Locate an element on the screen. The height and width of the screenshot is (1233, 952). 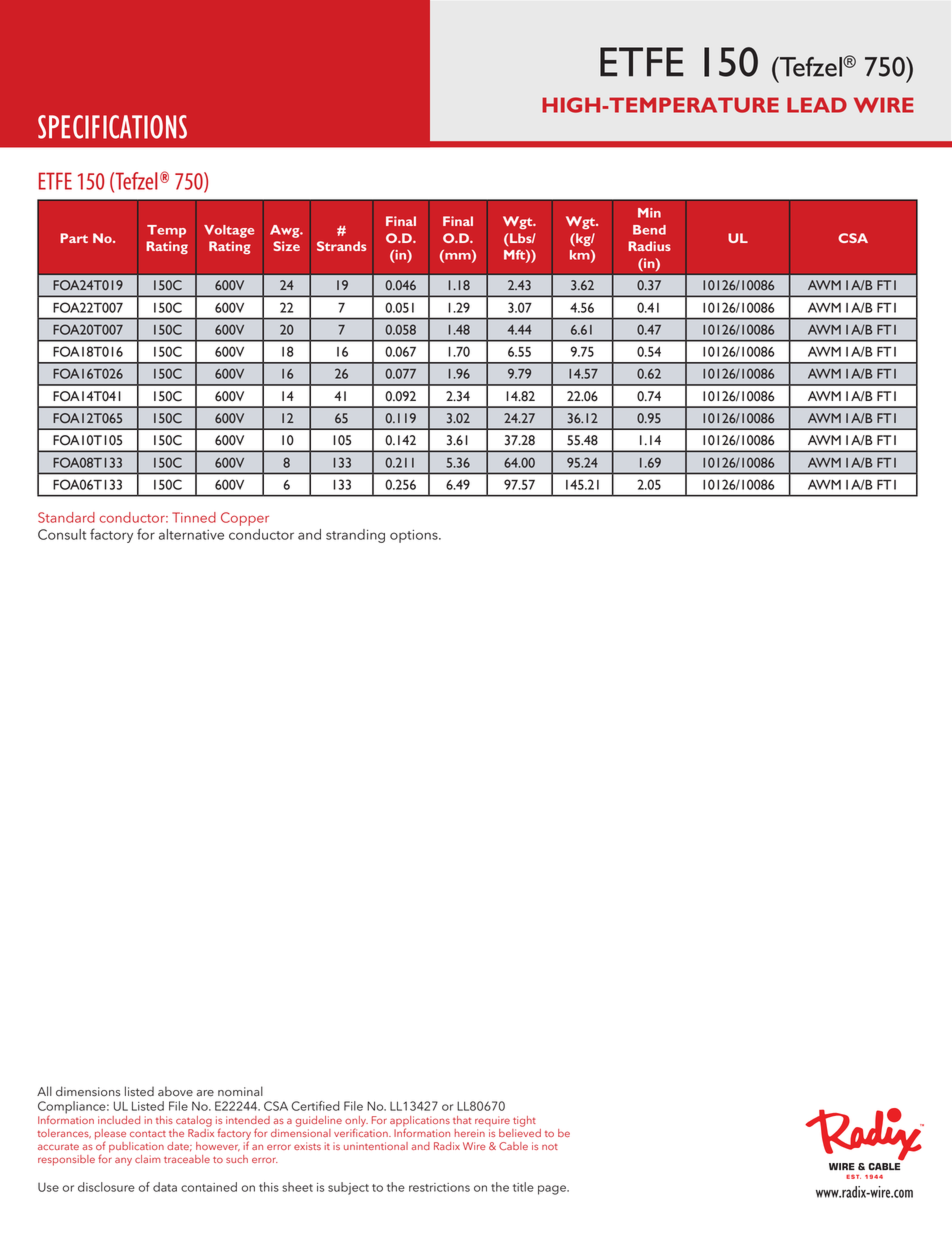
above is located at coordinates (175, 1091).
